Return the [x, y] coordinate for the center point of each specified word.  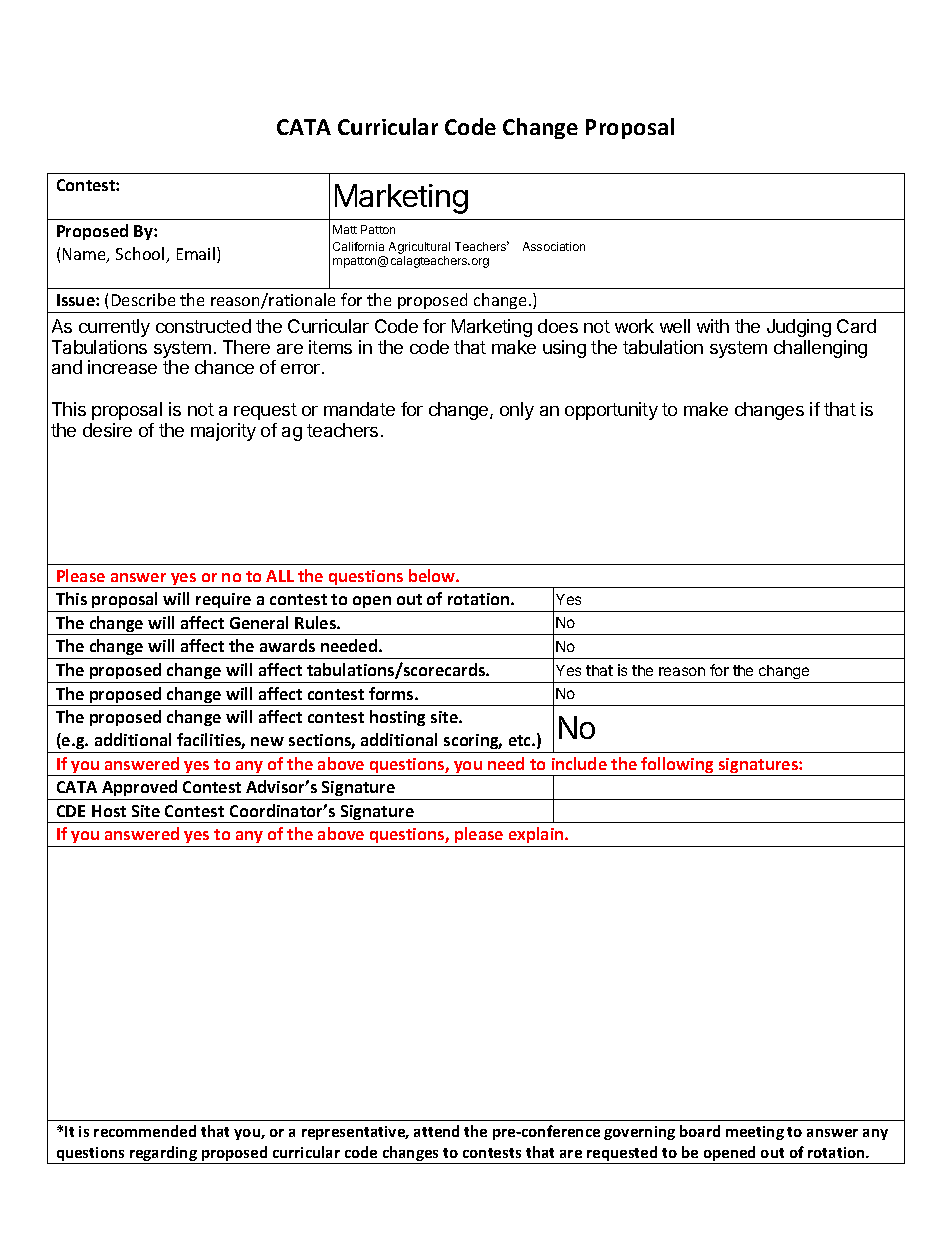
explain [536, 837]
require [224, 602]
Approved [140, 790]
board [700, 1131]
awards [287, 645]
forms [392, 693]
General [259, 622]
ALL [280, 576]
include [579, 763]
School [141, 255]
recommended [145, 1131]
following [678, 766]
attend [436, 1131]
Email [197, 255]
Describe [143, 299]
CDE [71, 811]
